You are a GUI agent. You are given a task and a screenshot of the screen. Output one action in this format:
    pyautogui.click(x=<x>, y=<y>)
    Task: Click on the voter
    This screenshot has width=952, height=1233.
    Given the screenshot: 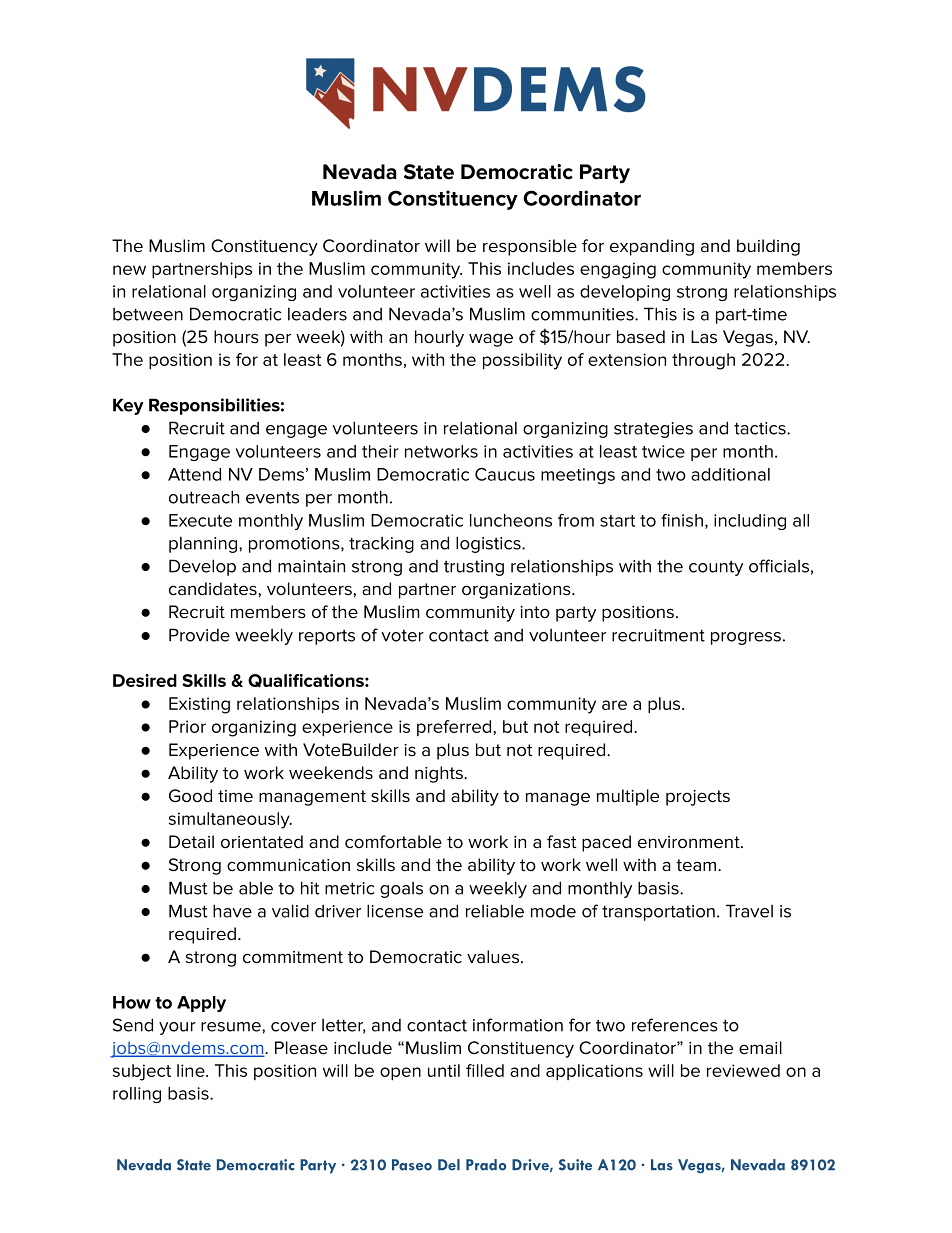 What is the action you would take?
    pyautogui.click(x=402, y=635)
